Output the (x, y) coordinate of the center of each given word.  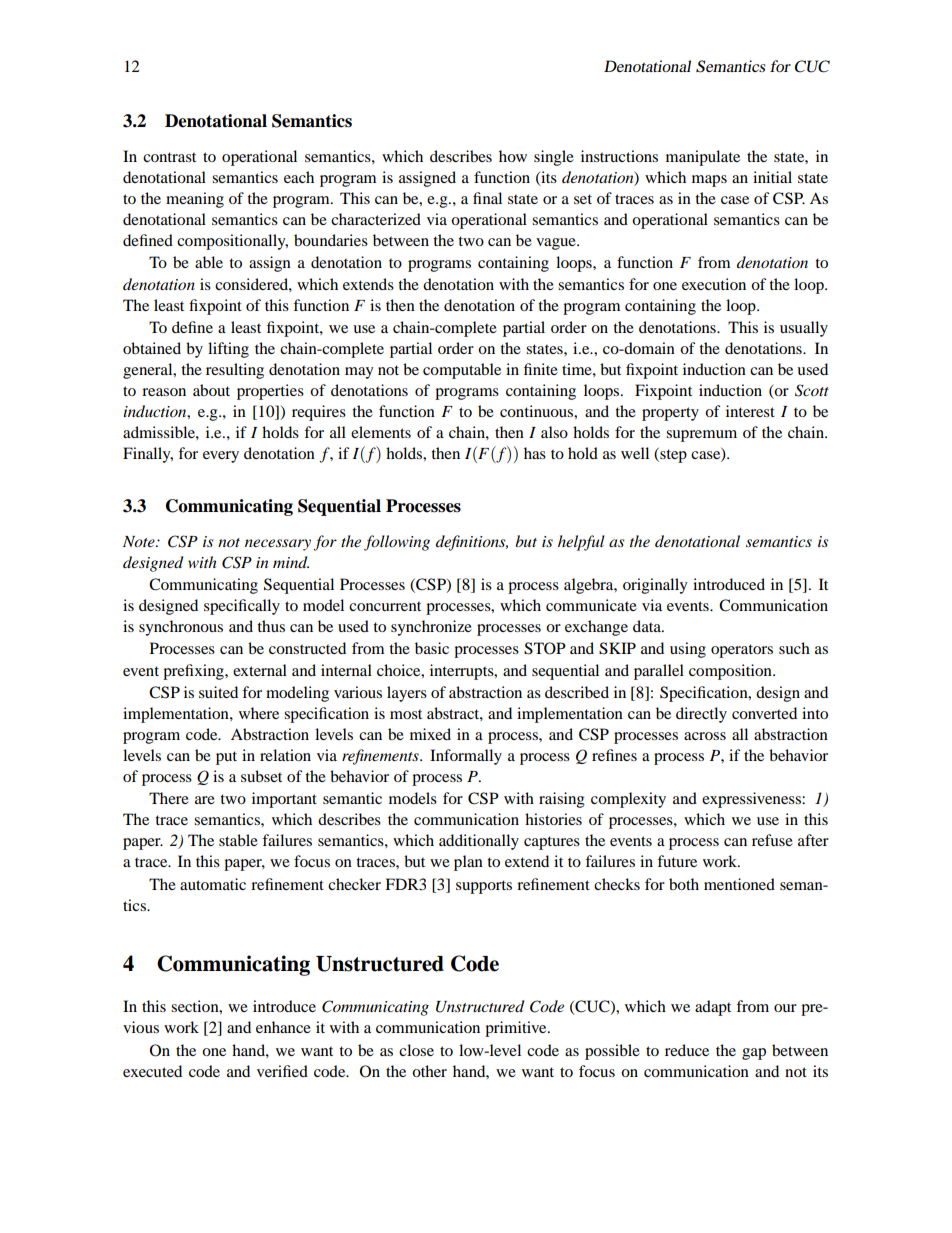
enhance (283, 1027)
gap (754, 1054)
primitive (517, 1029)
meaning (195, 200)
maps (709, 181)
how (513, 156)
